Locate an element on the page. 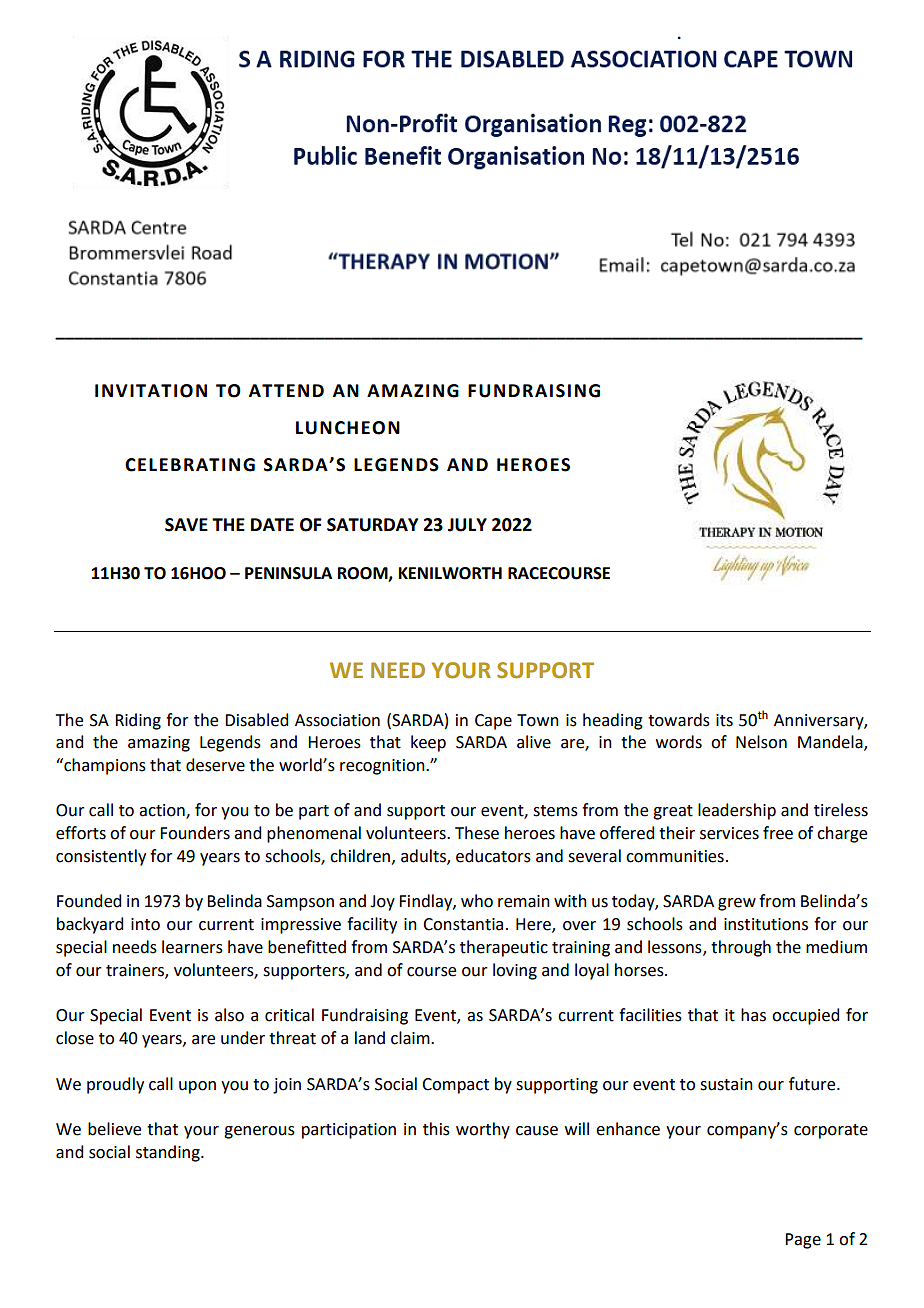  also is located at coordinates (229, 1015).
